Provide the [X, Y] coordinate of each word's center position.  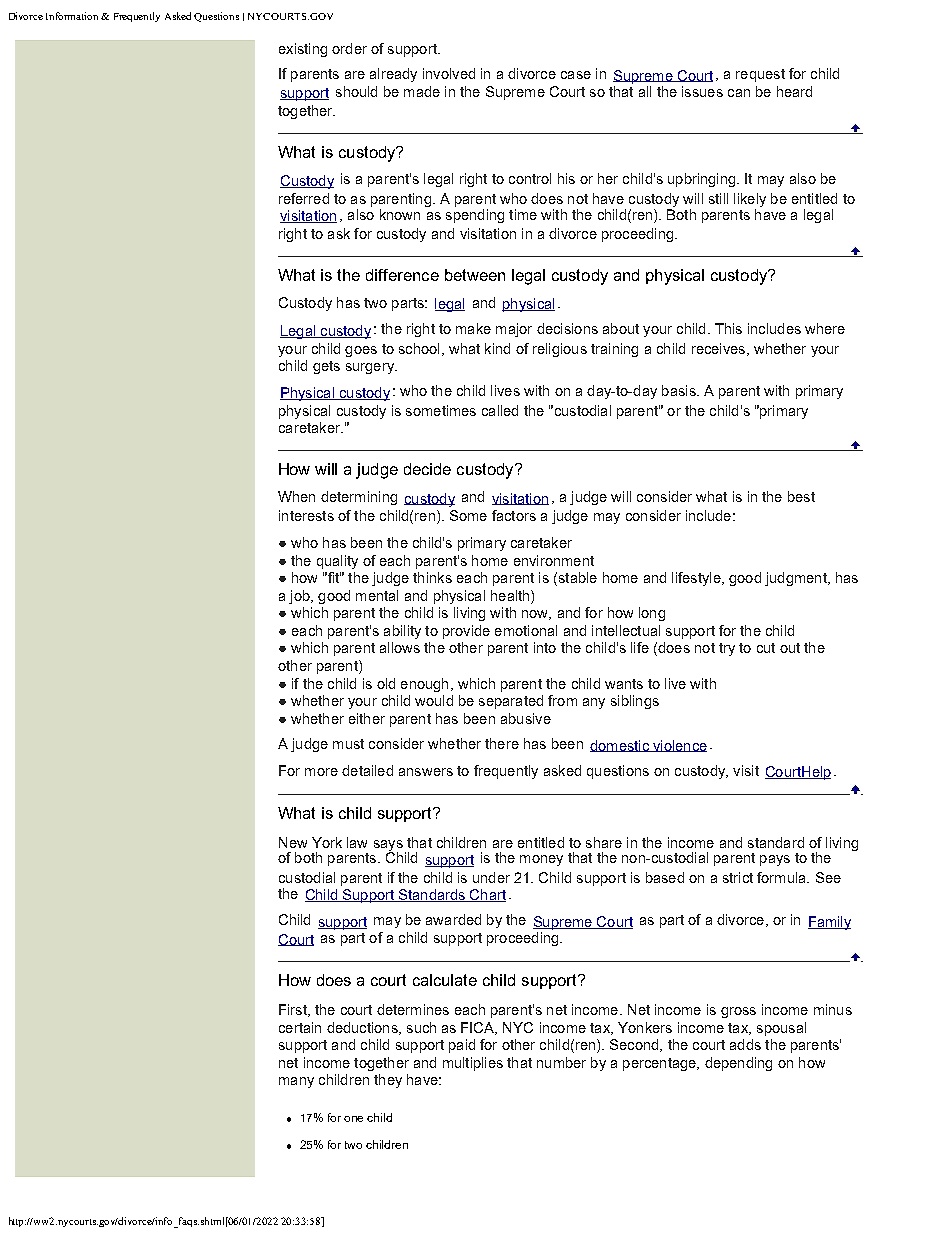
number [561, 1062]
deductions [363, 1028]
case [576, 75]
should [356, 91]
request [760, 75]
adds [745, 1044]
